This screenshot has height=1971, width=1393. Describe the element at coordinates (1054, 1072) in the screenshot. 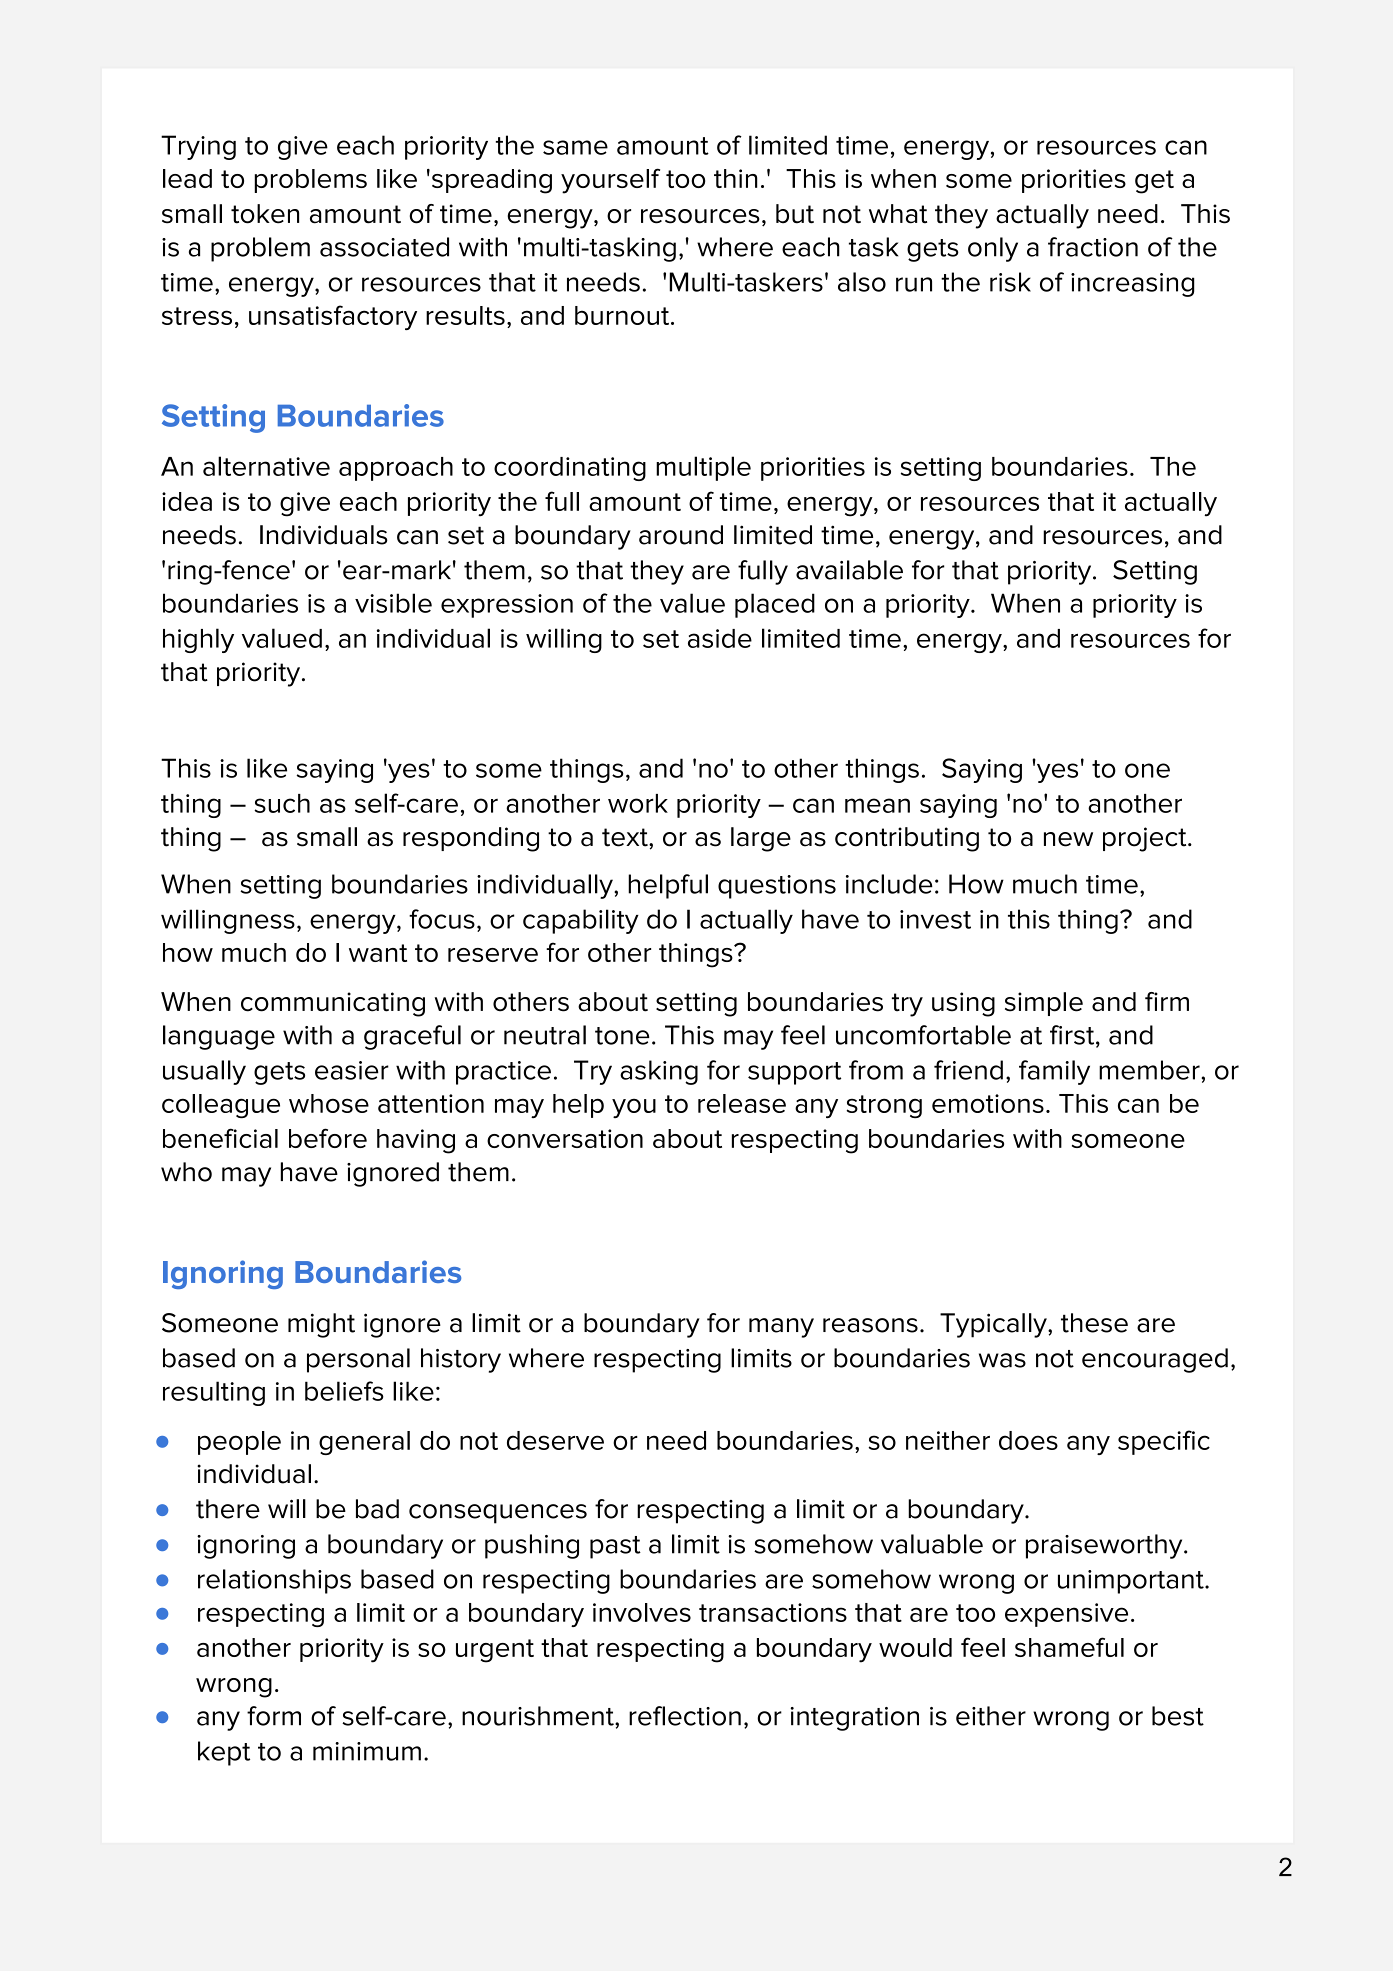

I see `family` at that location.
